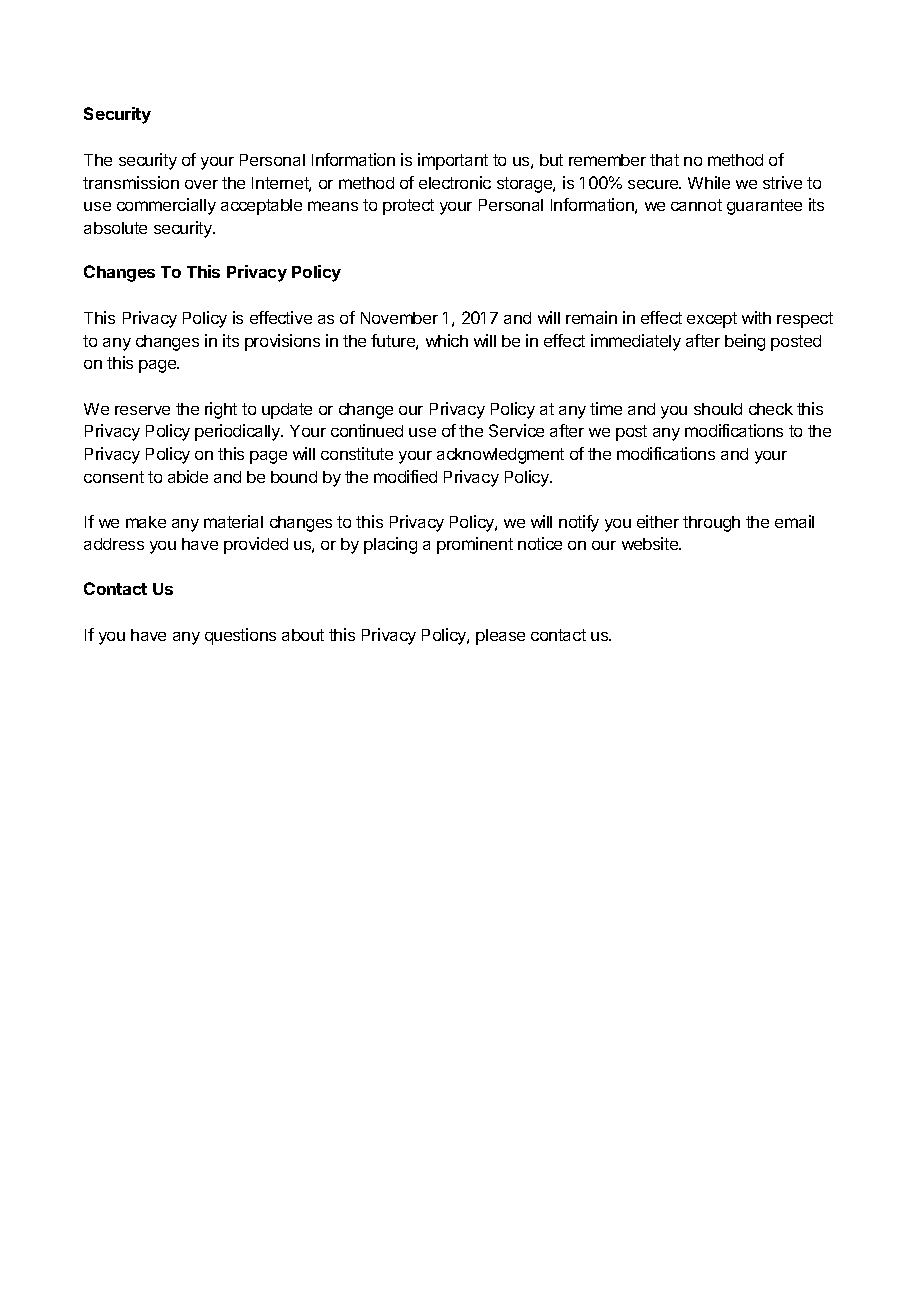 This document has height=1308, width=924. Describe the element at coordinates (240, 636) in the document. I see `questions` at that location.
